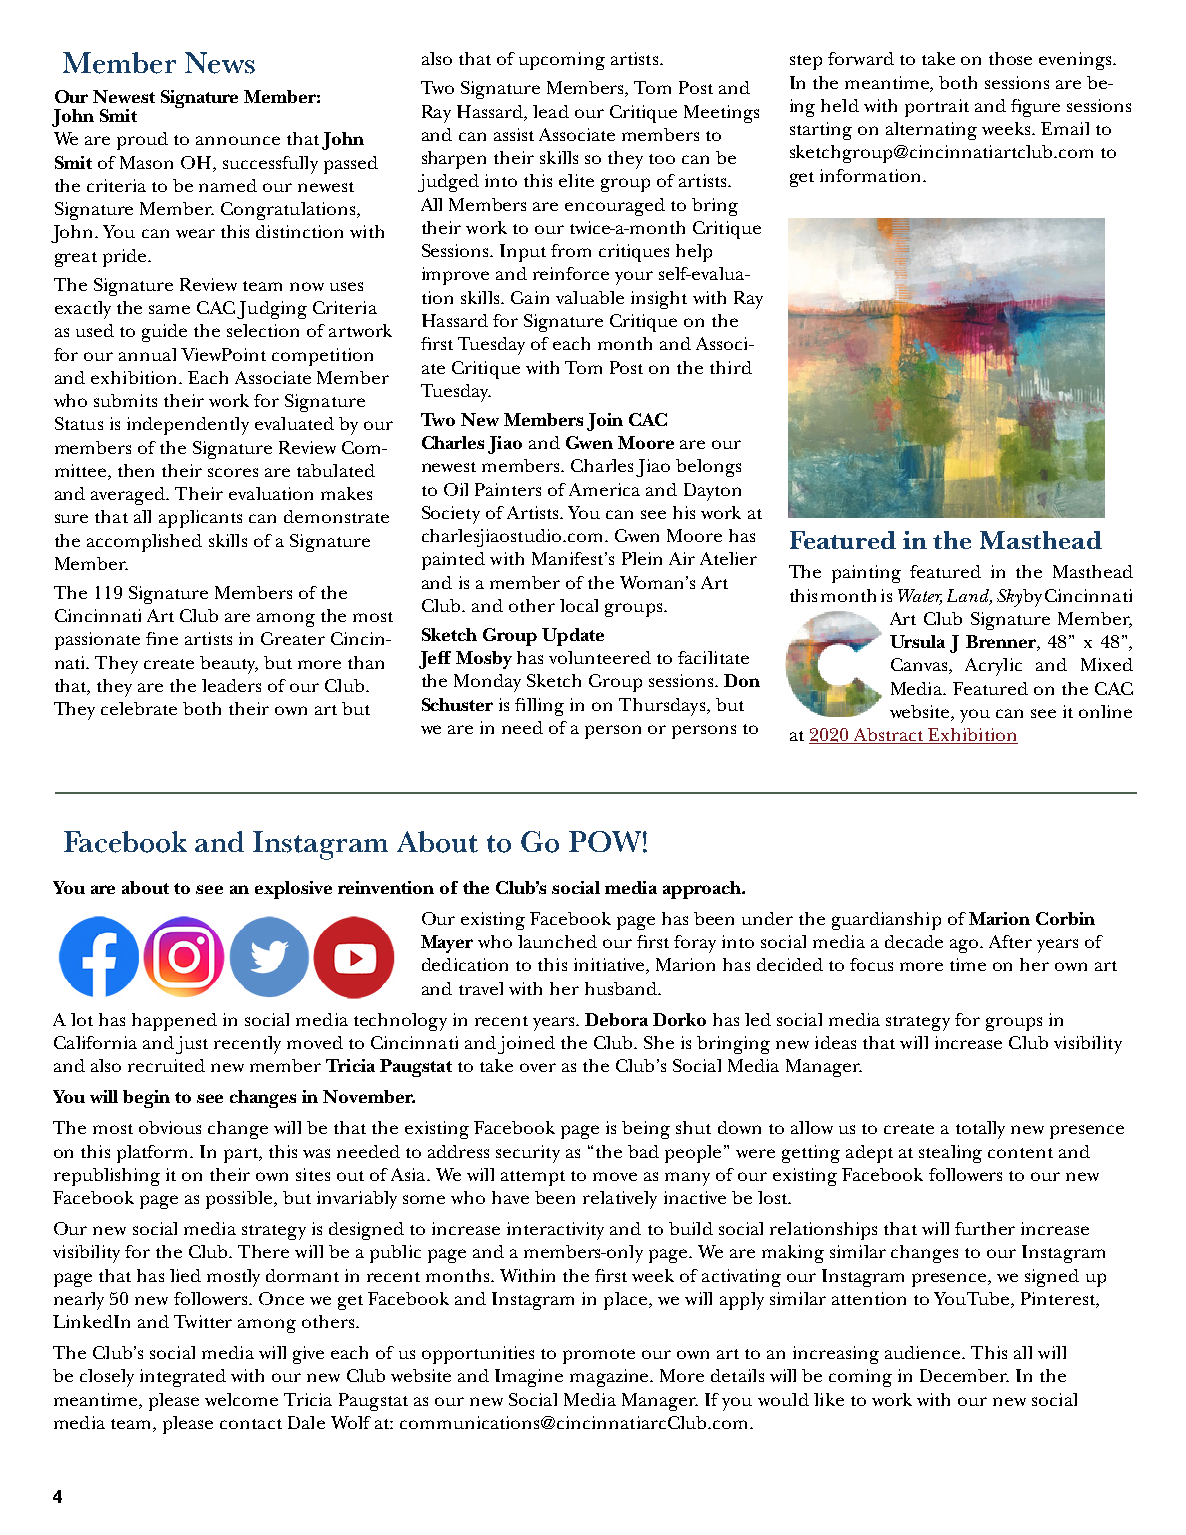 The image size is (1186, 1535). Describe the element at coordinates (139, 708) in the screenshot. I see `celebrate` at that location.
